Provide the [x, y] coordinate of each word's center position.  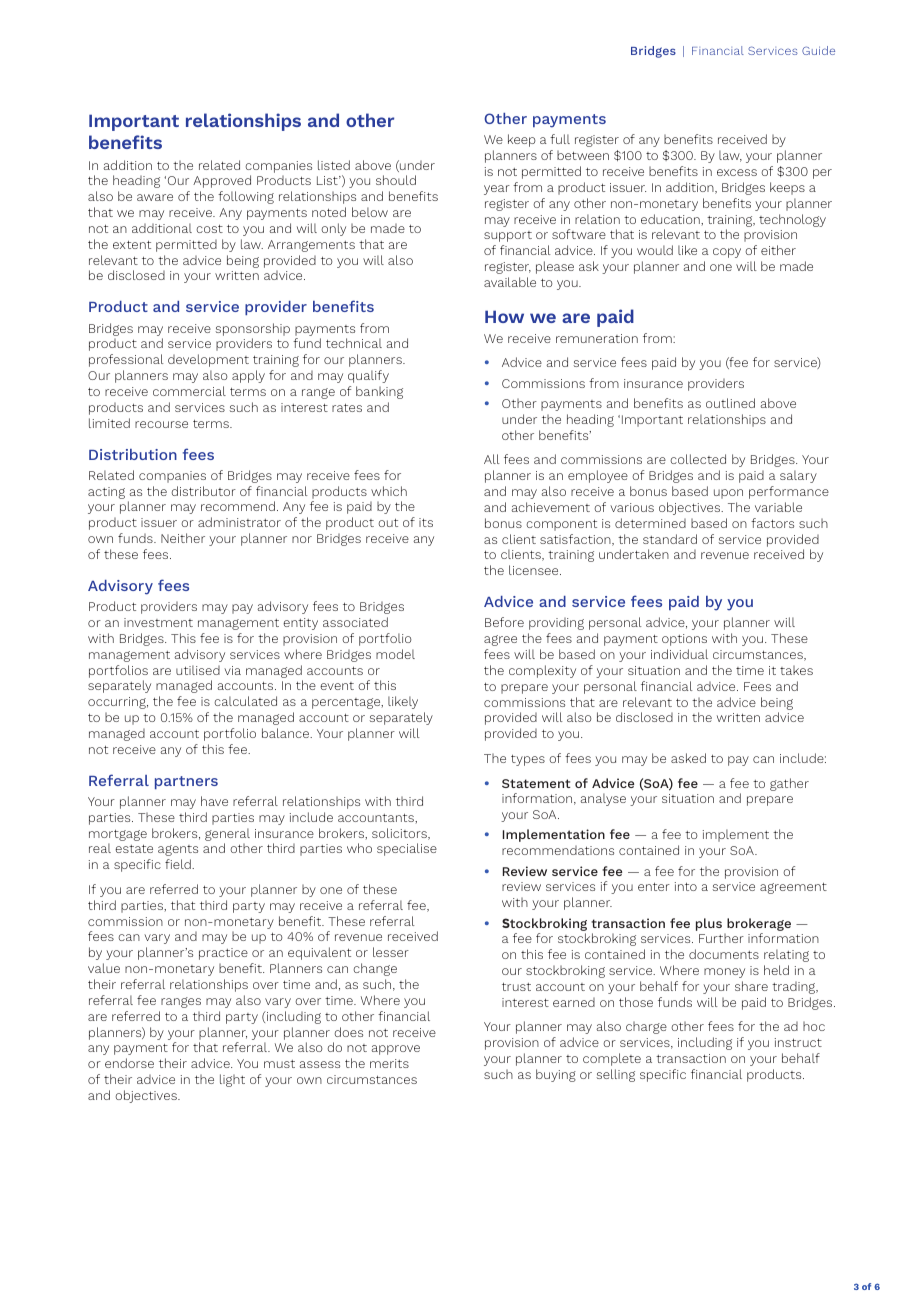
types [528, 760]
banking [379, 392]
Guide [818, 50]
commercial [189, 391]
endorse [129, 1063]
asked [688, 758]
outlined [730, 403]
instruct [798, 1042]
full [560, 139]
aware [155, 197]
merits [389, 1063]
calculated [245, 701]
